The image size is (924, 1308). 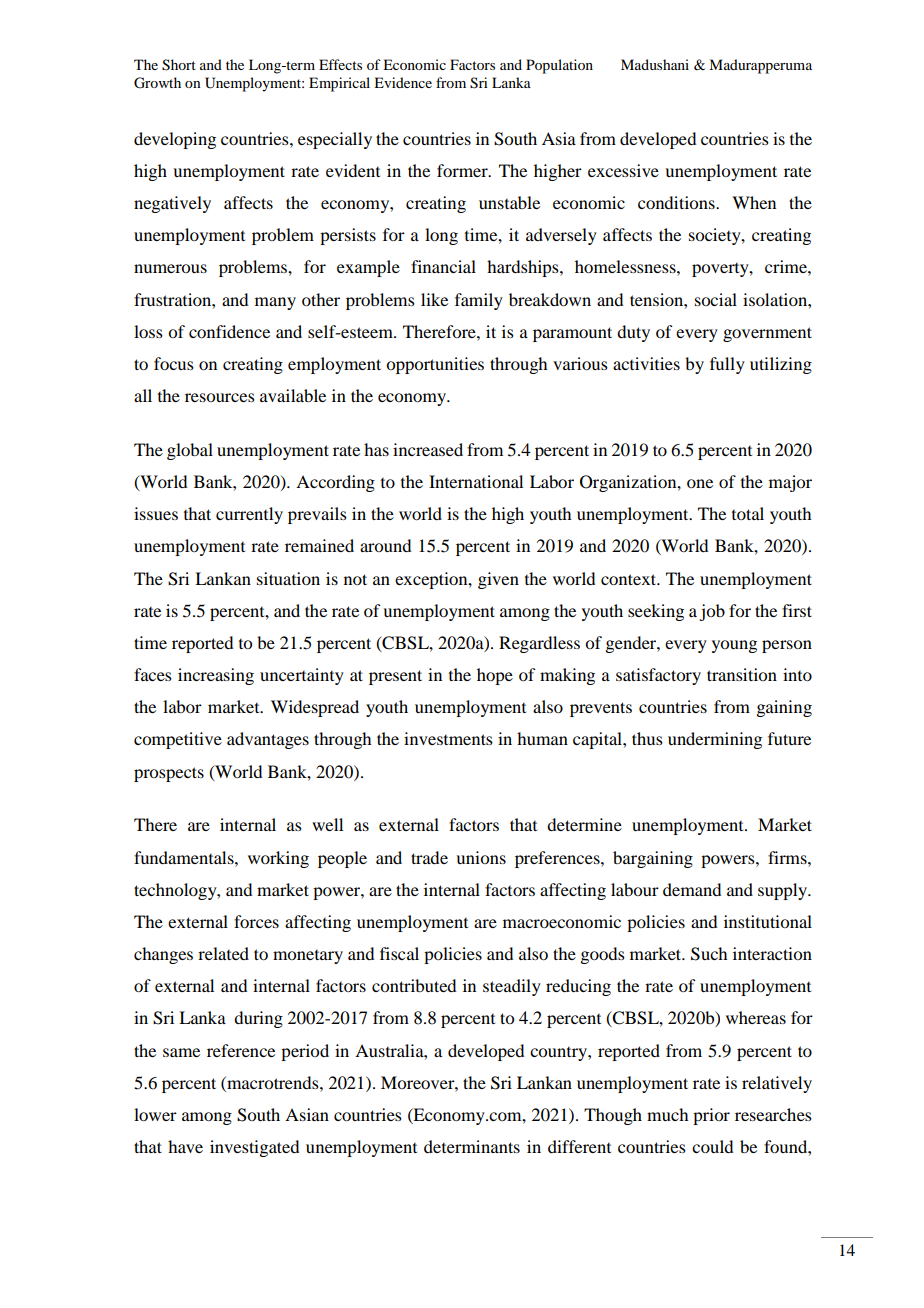 I want to click on Short, so click(x=179, y=65).
